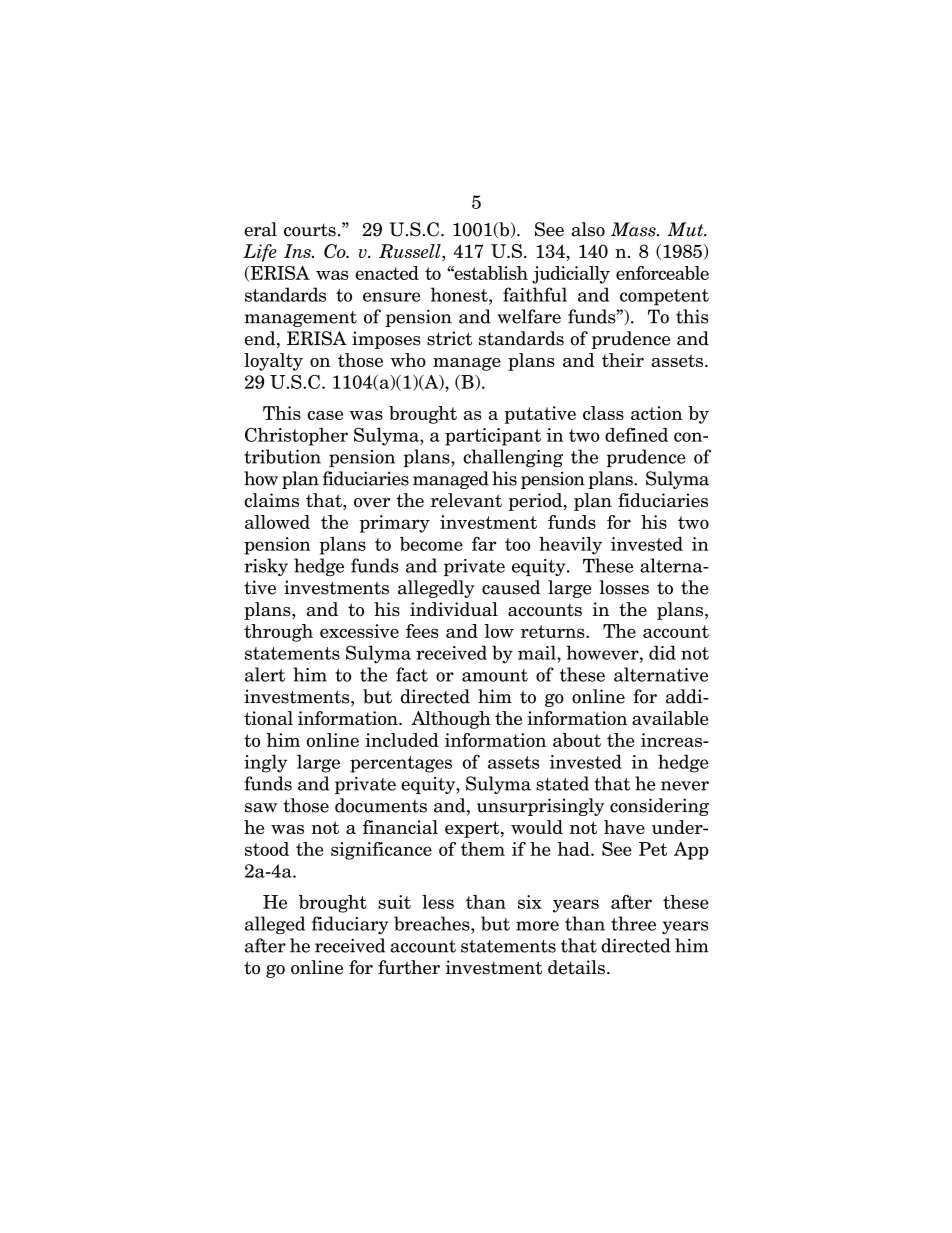 This document has width=952, height=1233. I want to click on fiduciary, so click(350, 925).
